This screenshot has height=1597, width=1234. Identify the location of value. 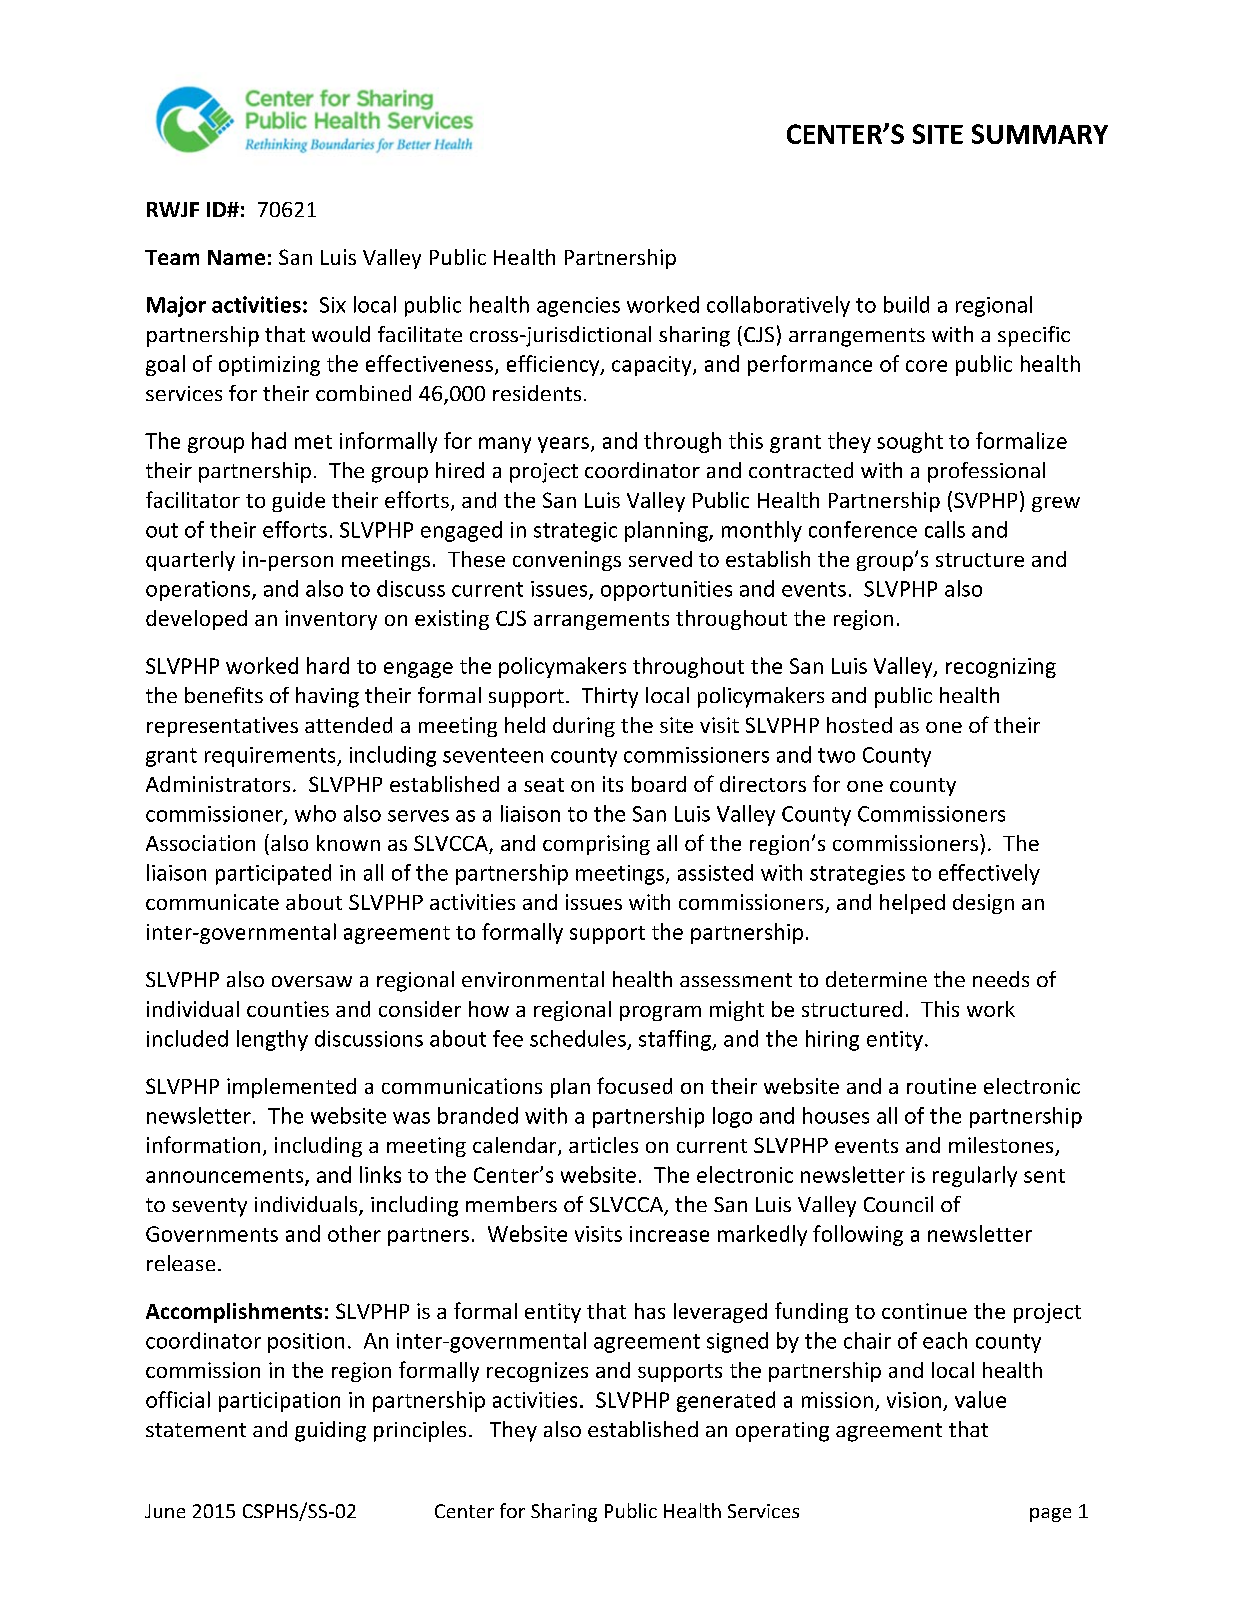
(980, 1399).
